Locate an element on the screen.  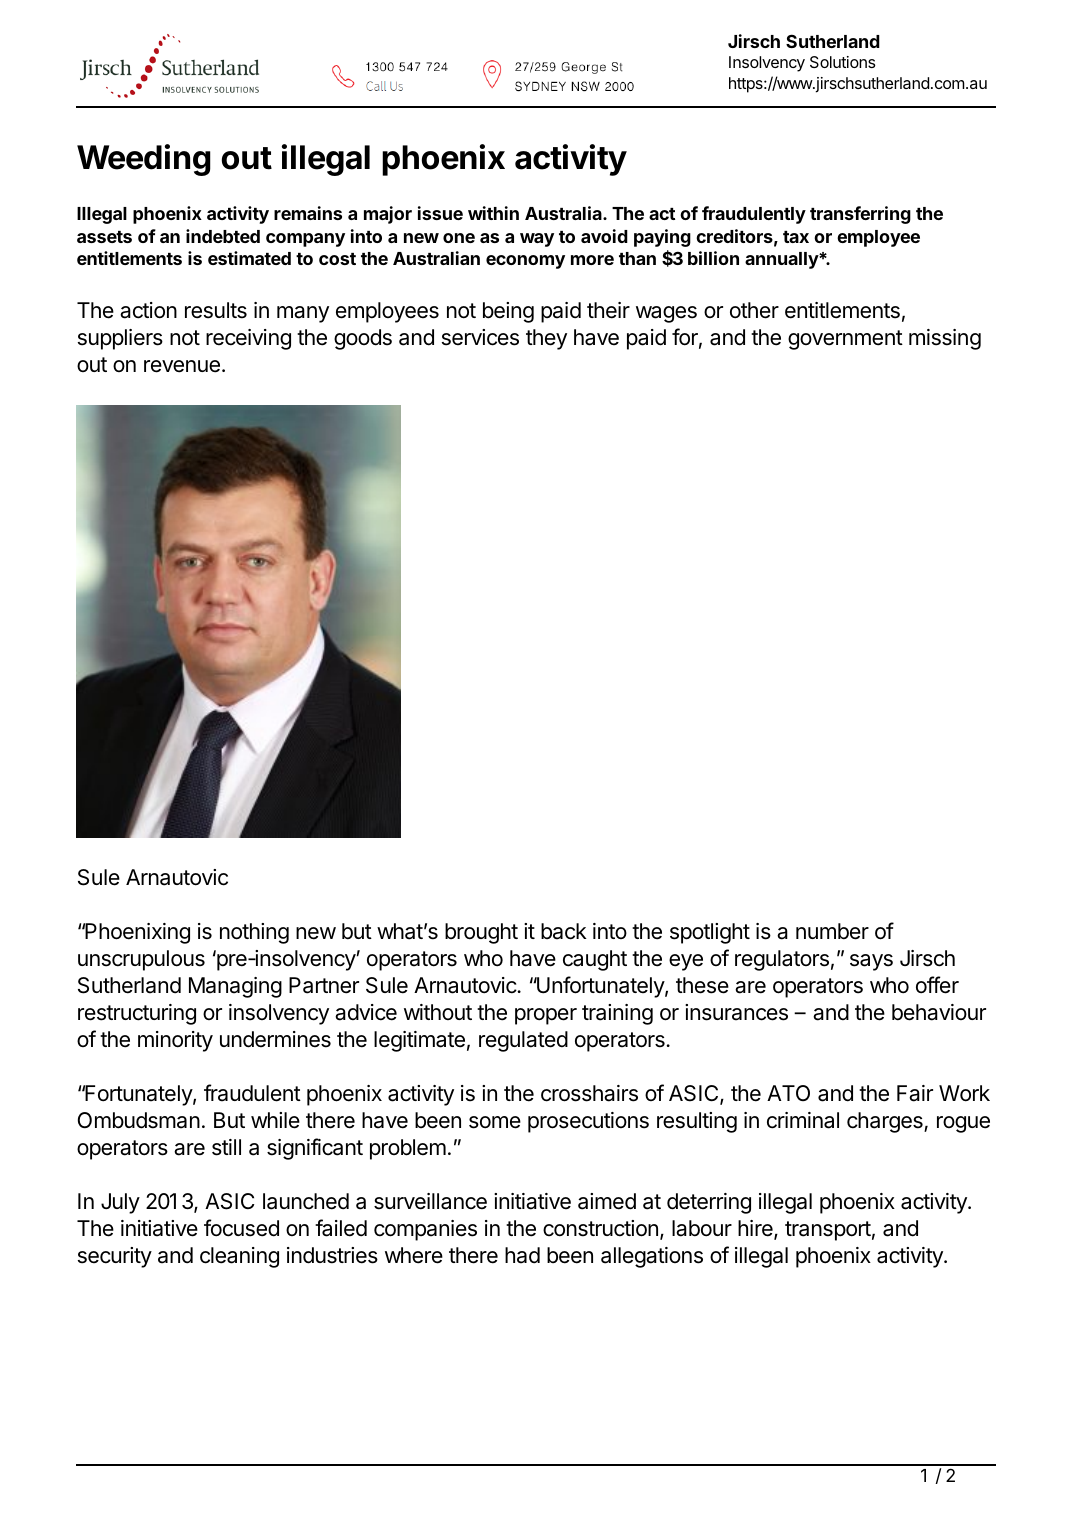
had is located at coordinates (522, 1255).
